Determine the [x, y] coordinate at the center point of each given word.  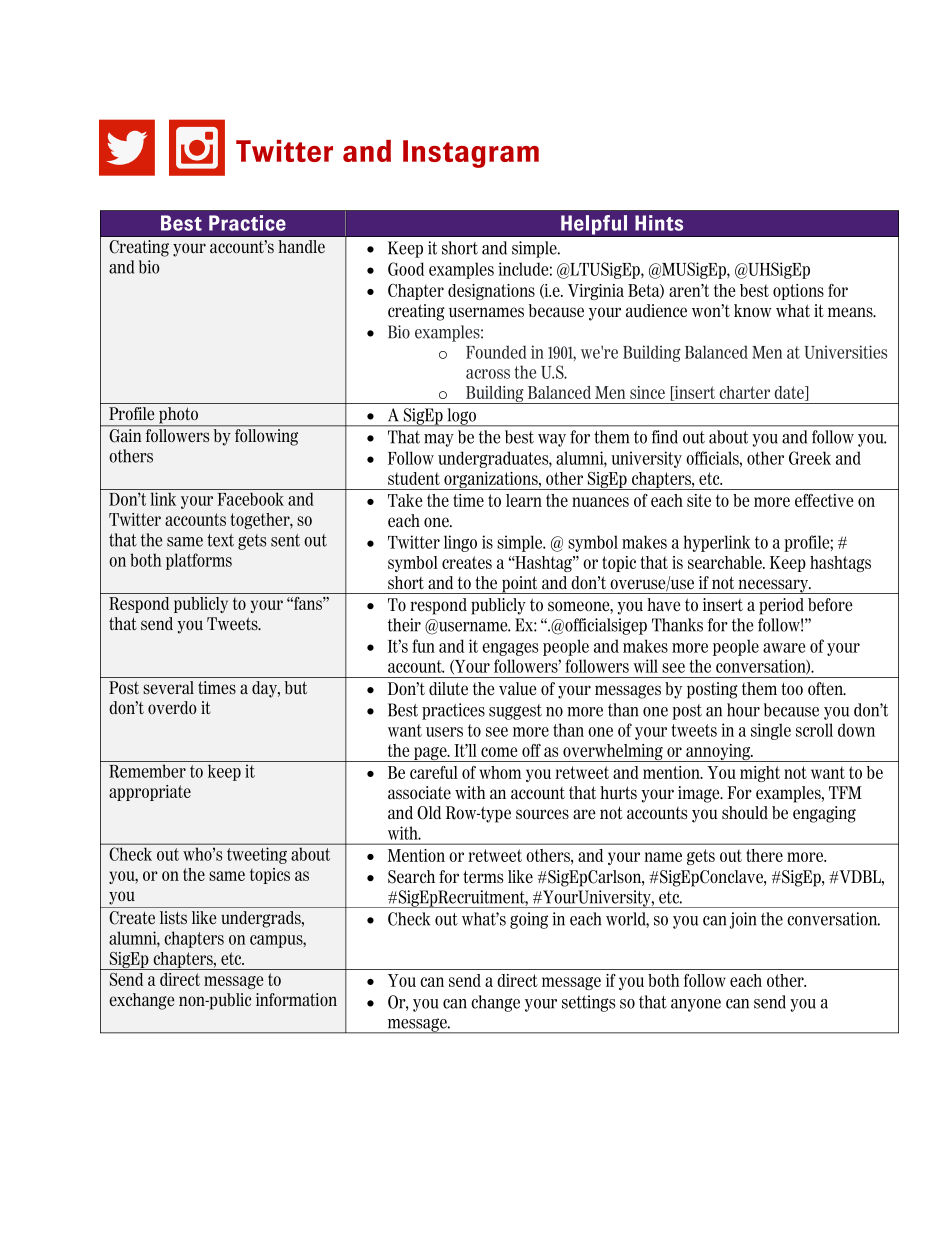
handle [301, 246]
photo [179, 416]
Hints [659, 223]
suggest [515, 712]
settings [588, 1003]
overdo [172, 707]
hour [743, 710]
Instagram [471, 154]
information [296, 999]
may [439, 440]
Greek [810, 458]
